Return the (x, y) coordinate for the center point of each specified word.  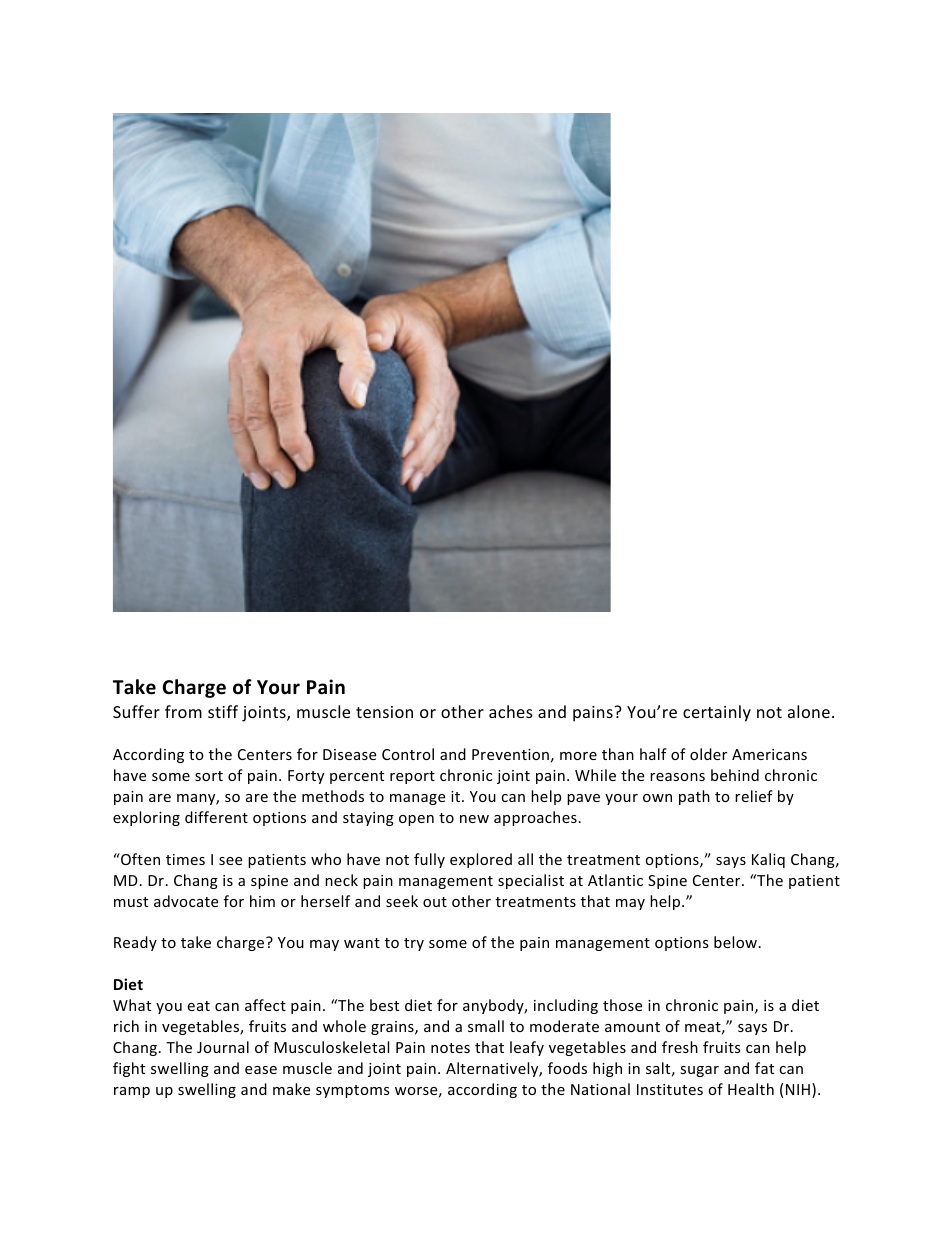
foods (567, 1068)
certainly (717, 713)
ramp (132, 1092)
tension (384, 712)
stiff (223, 711)
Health (751, 1089)
